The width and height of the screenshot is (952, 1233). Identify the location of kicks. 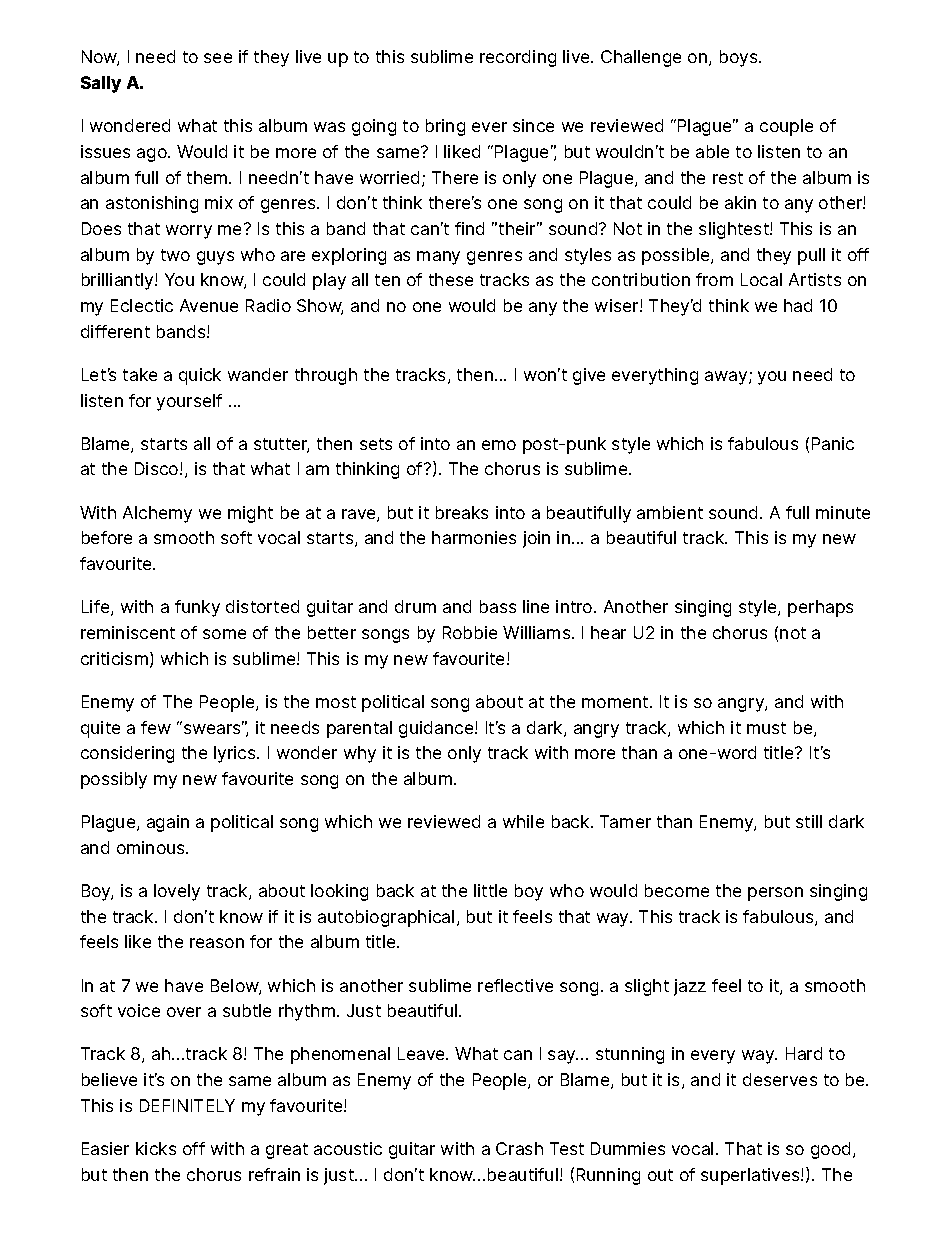
(156, 1148).
